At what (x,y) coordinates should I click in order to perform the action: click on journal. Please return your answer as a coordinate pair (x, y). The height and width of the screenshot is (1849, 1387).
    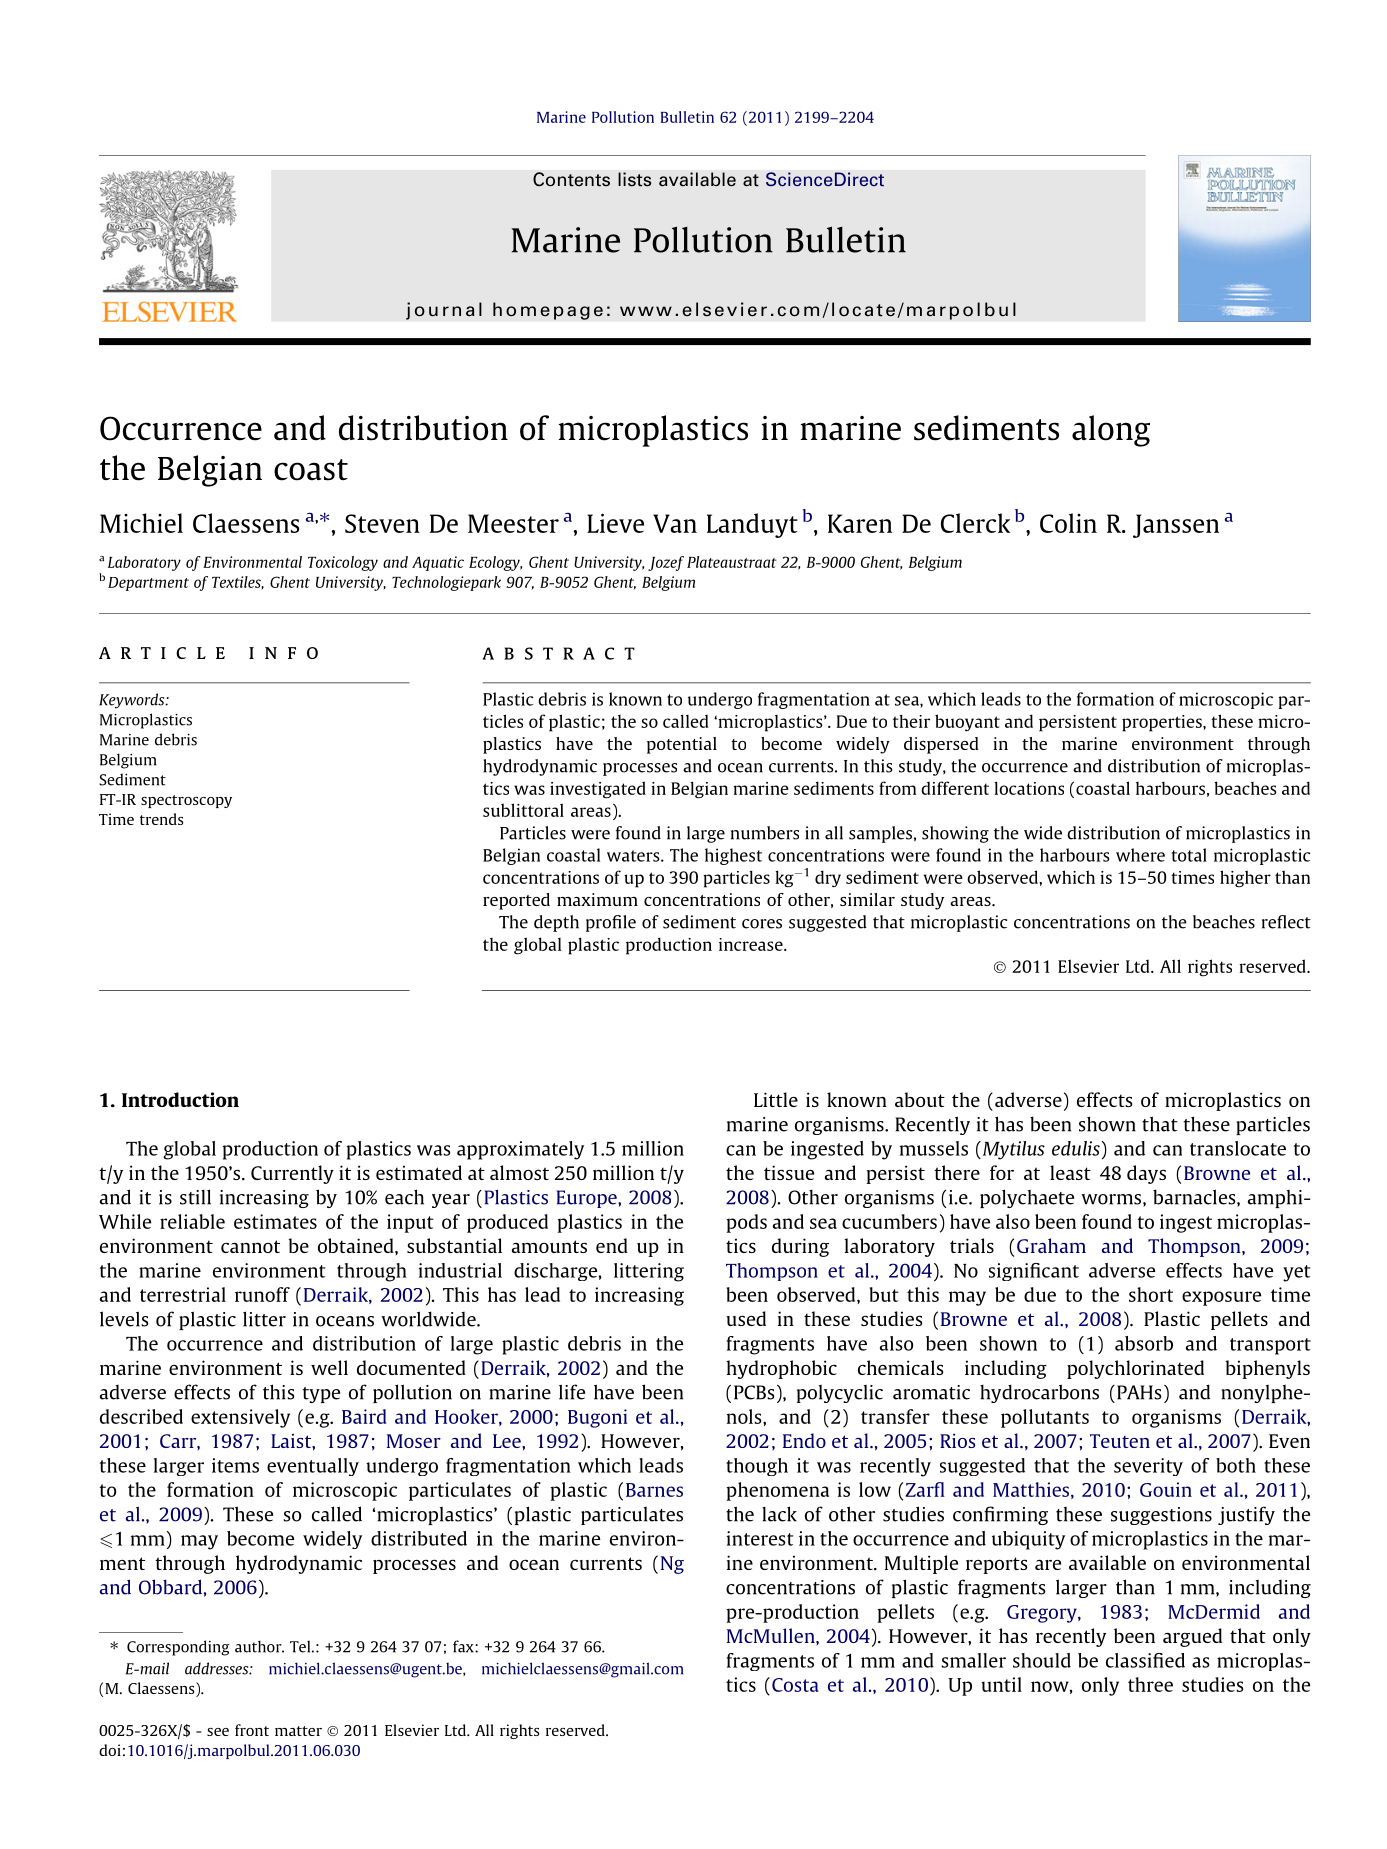
    Looking at the image, I should click on (444, 311).
